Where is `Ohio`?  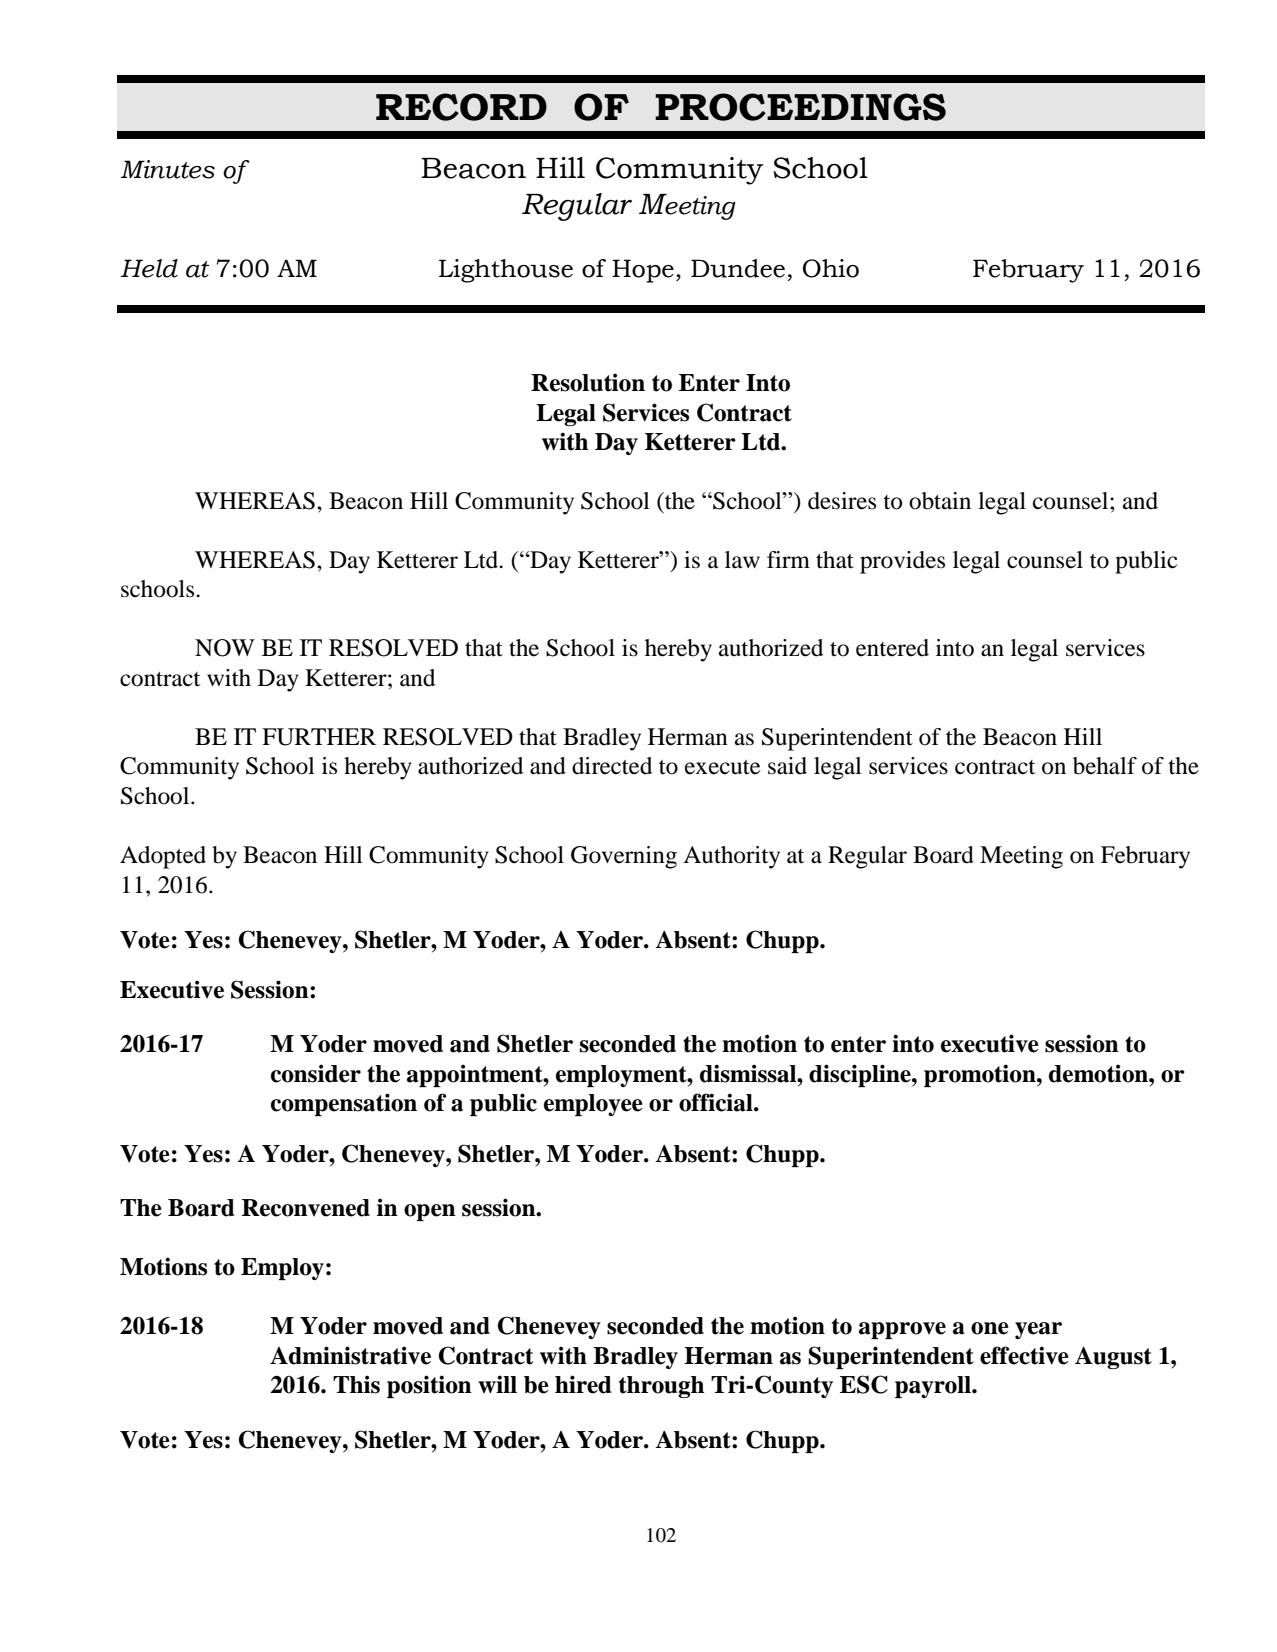
Ohio is located at coordinates (831, 268).
